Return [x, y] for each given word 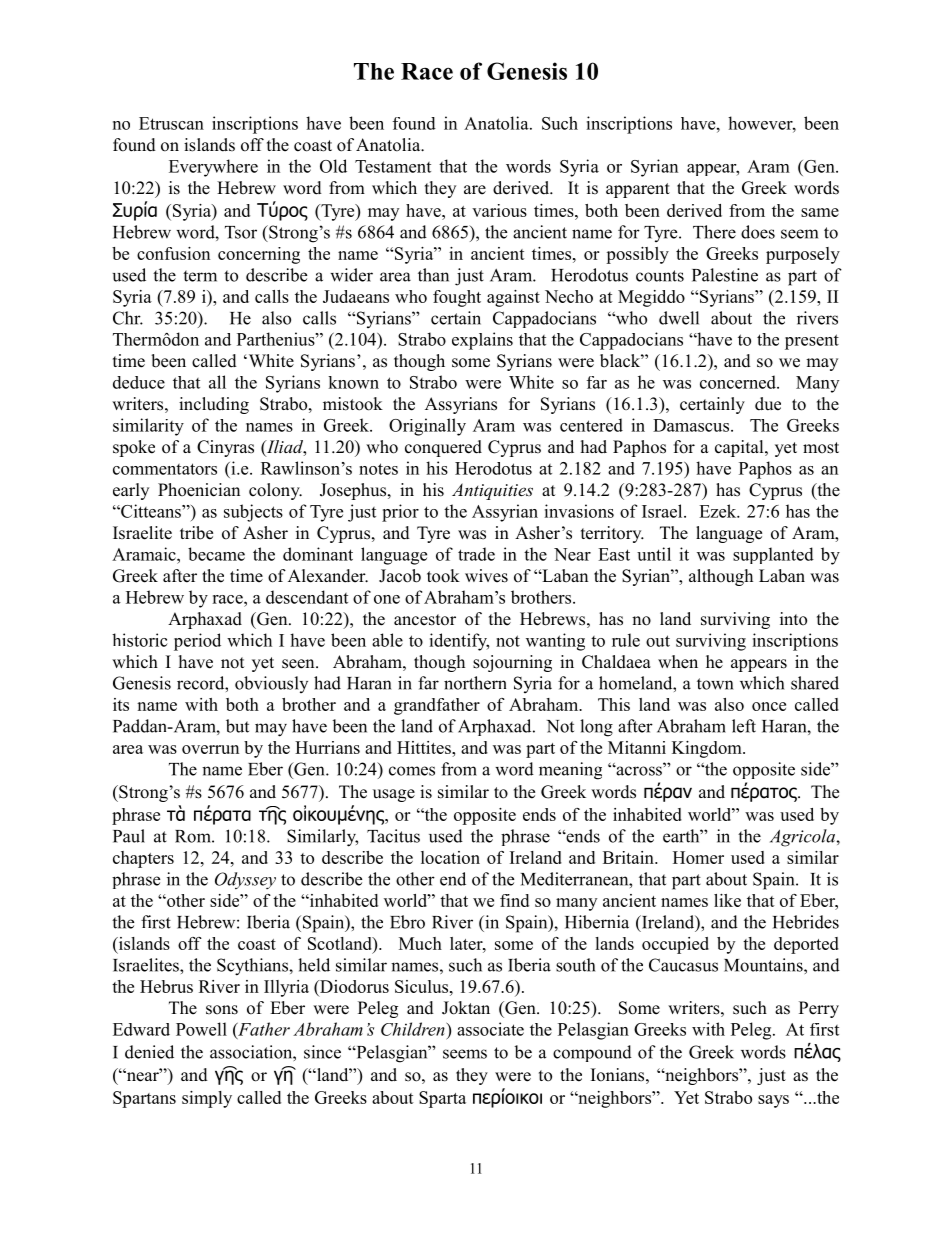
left [744, 726]
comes [412, 771]
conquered [443, 448]
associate [490, 1029]
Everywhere [213, 168]
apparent [638, 190]
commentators [165, 469]
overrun [210, 749]
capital [740, 448]
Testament [393, 166]
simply [207, 1099]
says [773, 1101]
